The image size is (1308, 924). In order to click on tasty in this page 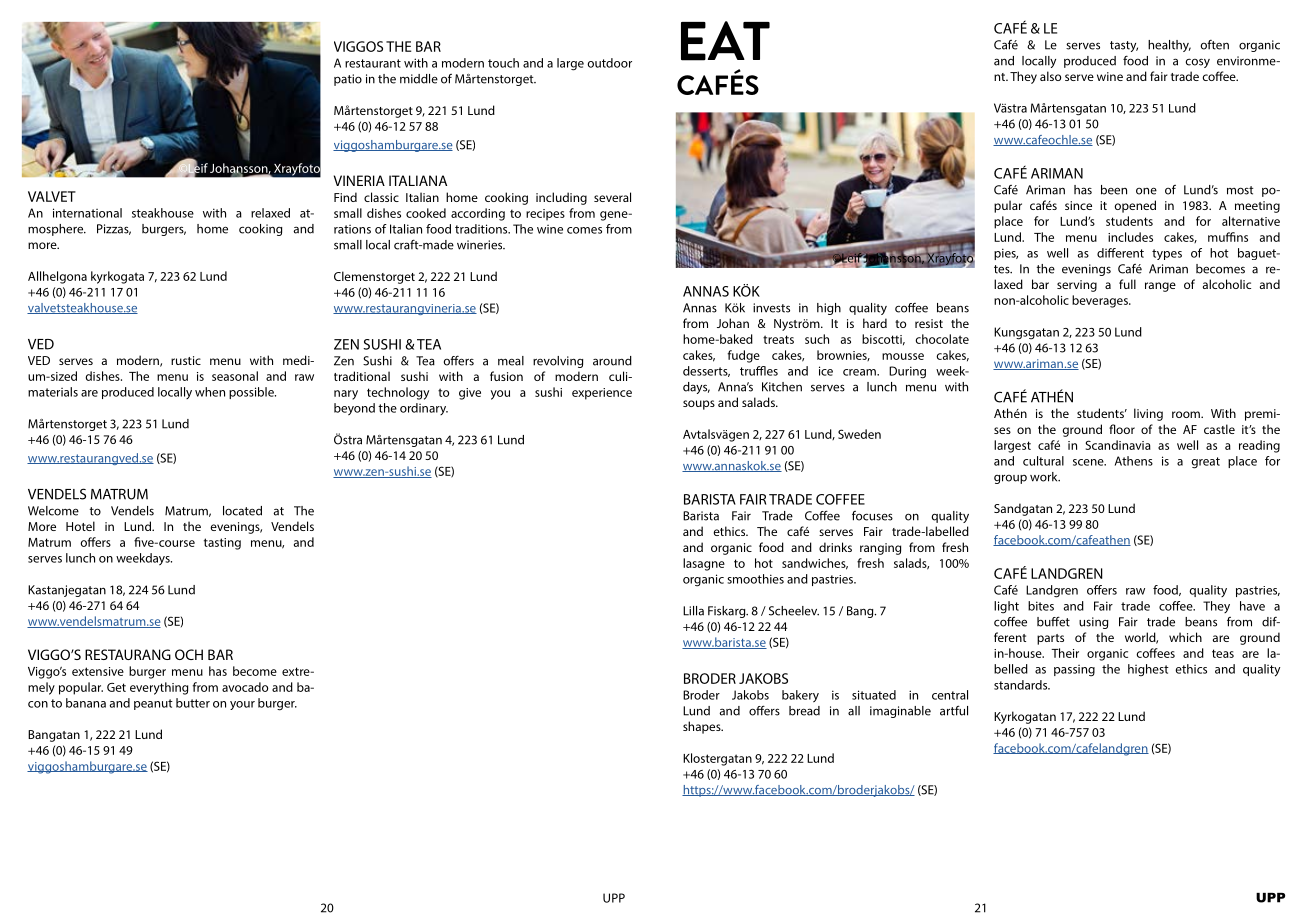, I will do `click(1124, 46)`.
